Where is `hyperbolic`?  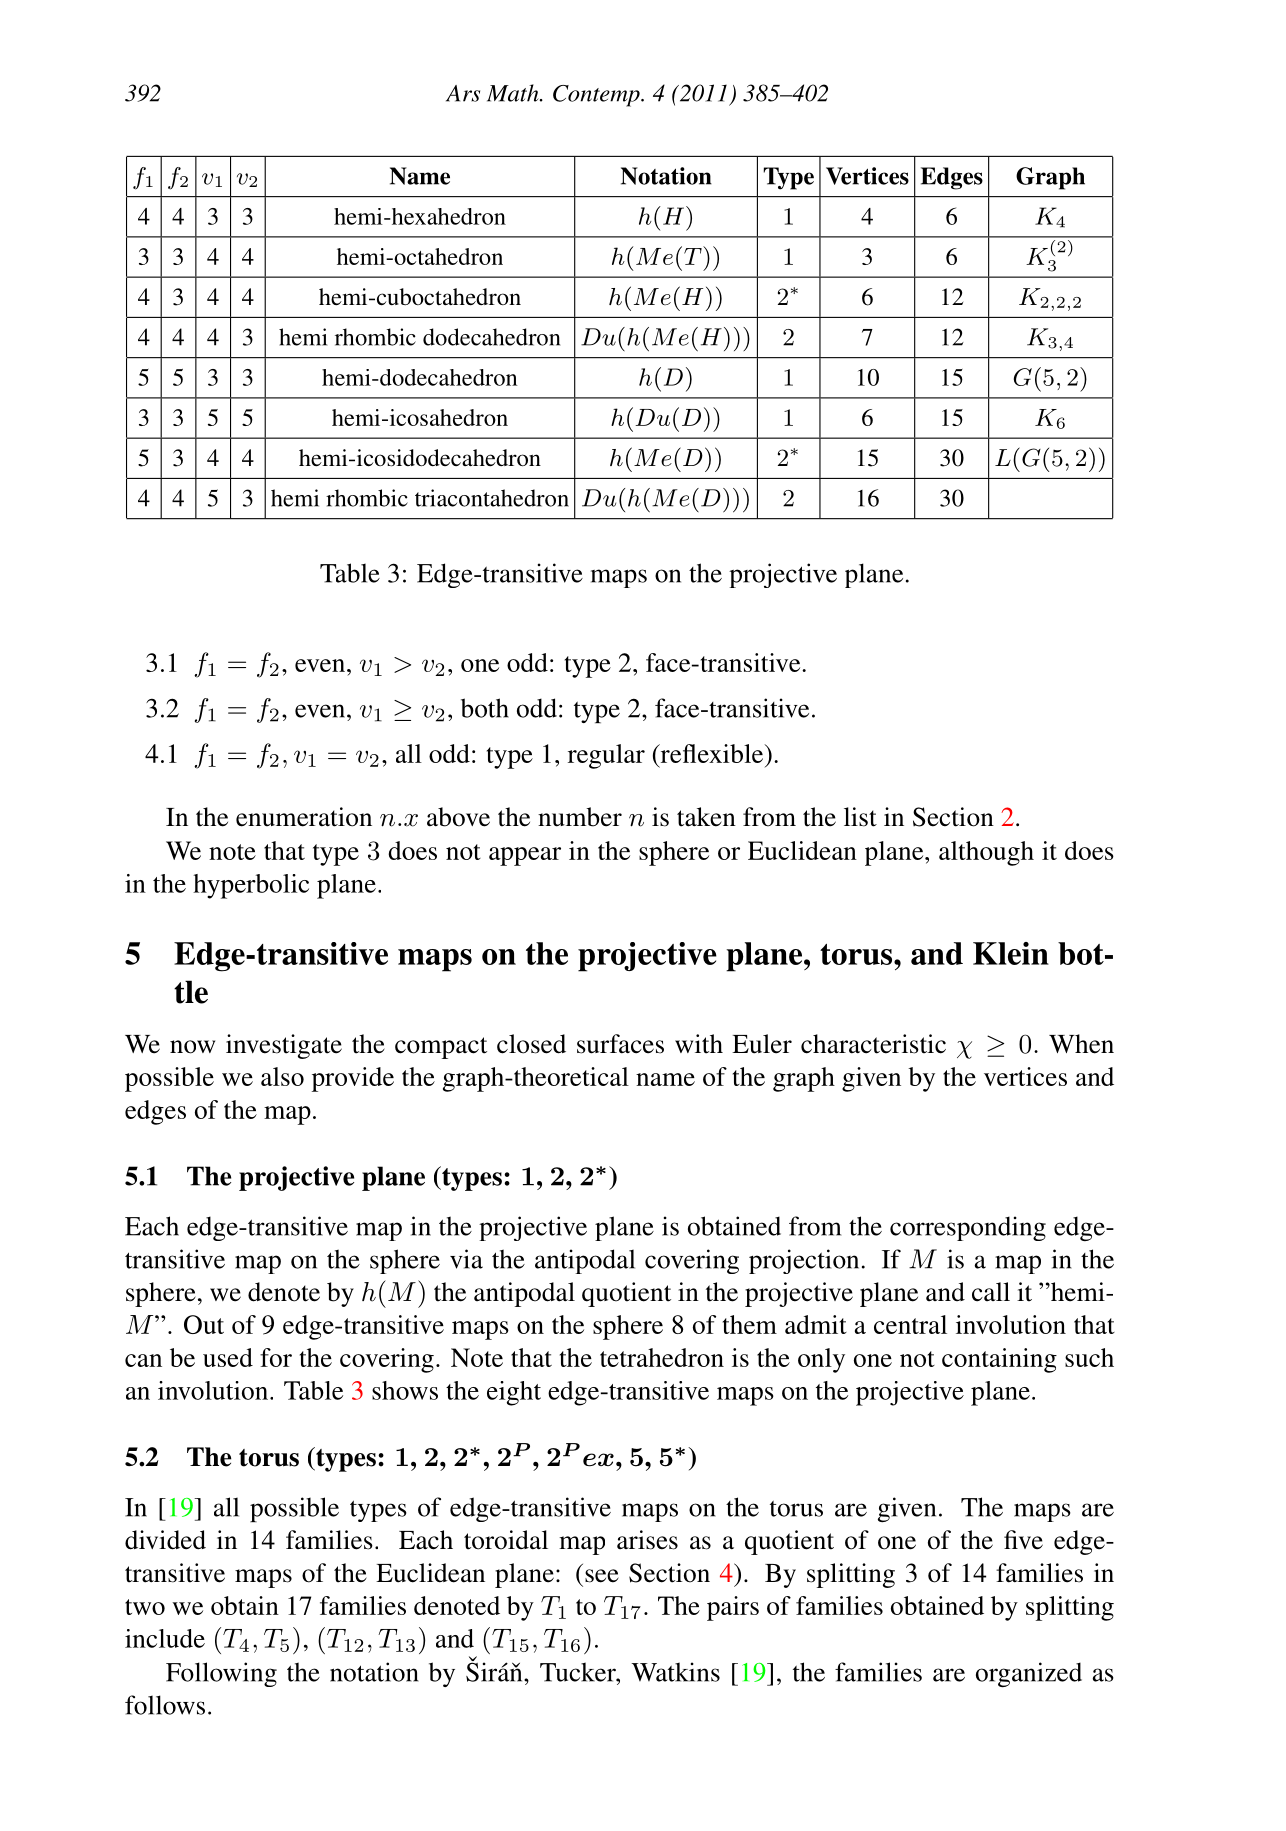
hyperbolic is located at coordinates (251, 886).
